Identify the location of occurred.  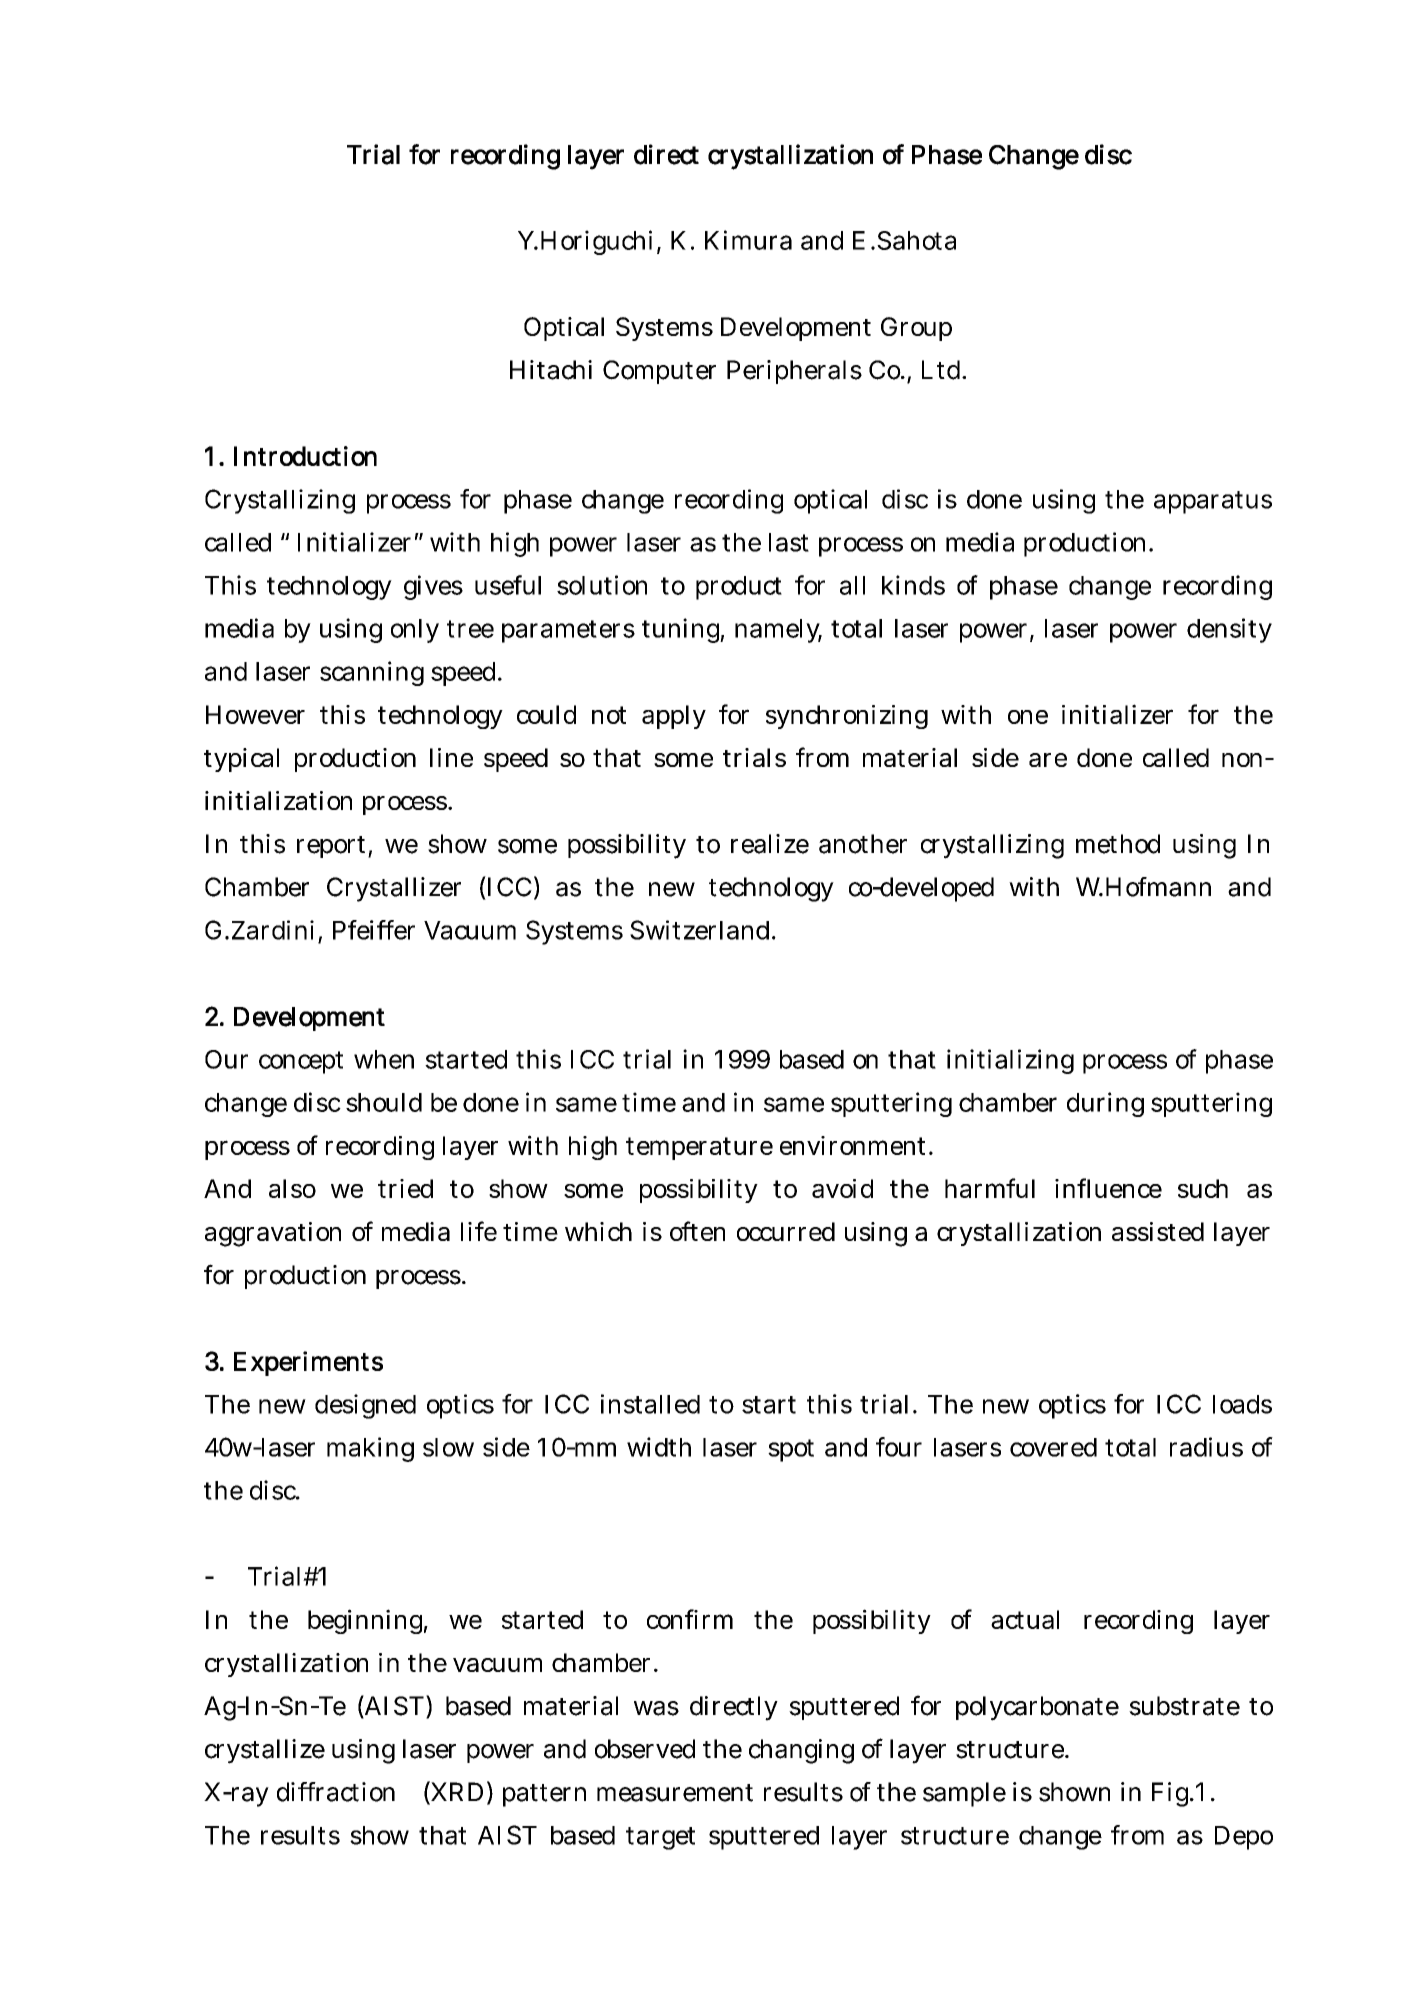
(786, 1231).
